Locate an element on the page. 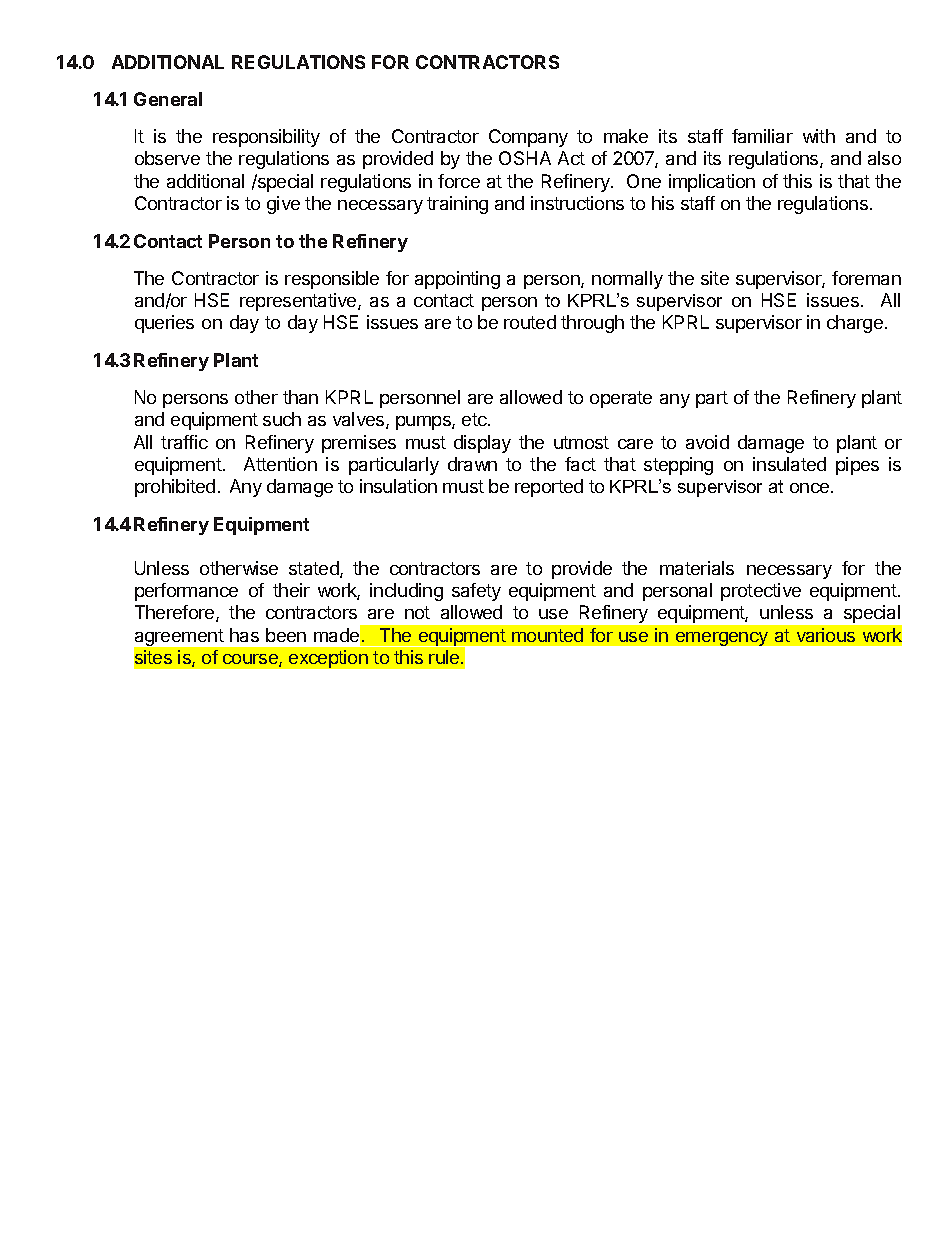 This document has width=952, height=1233. with is located at coordinates (819, 136).
